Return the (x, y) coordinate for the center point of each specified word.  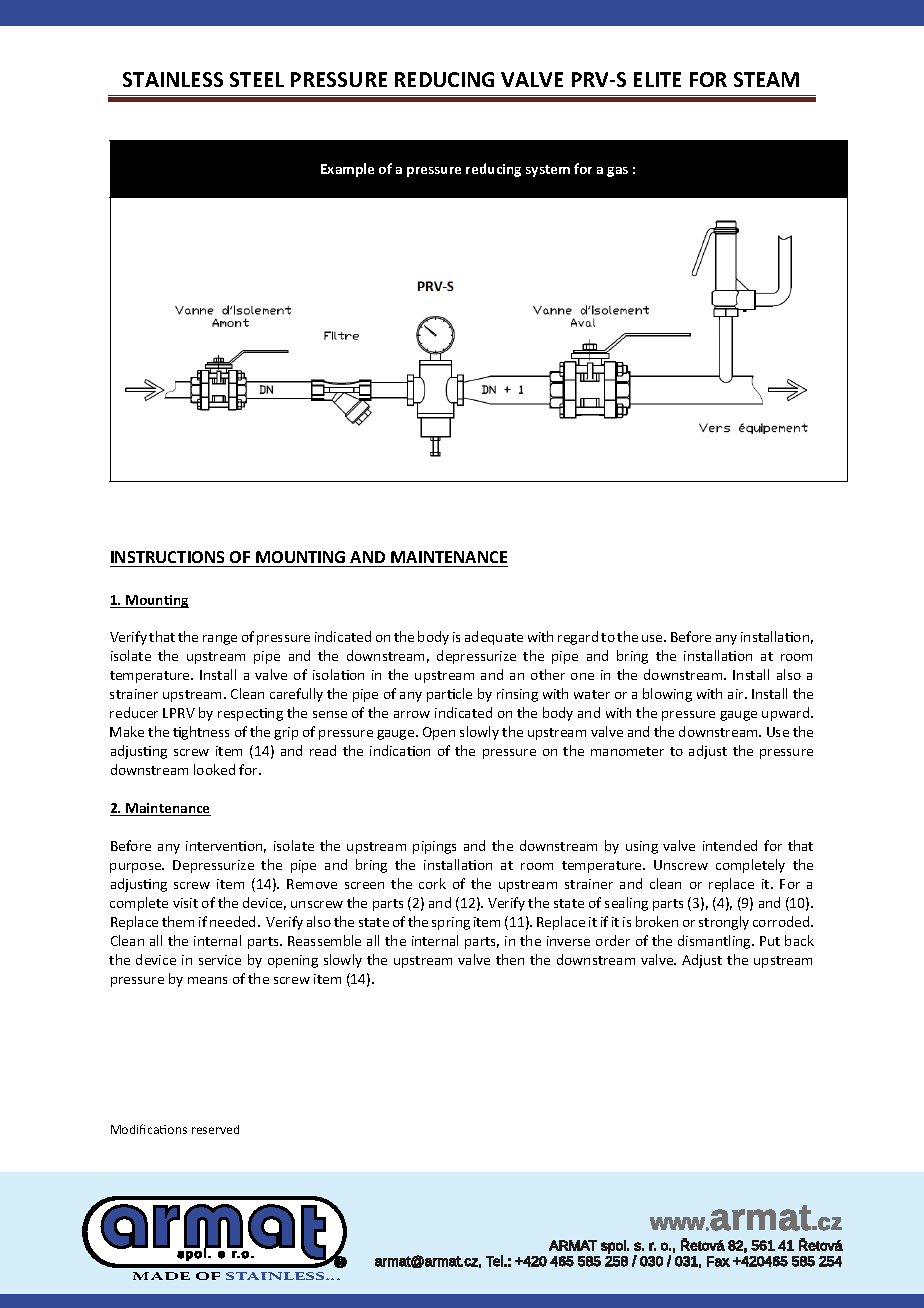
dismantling (715, 942)
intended (730, 845)
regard (578, 638)
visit (185, 903)
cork (432, 883)
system (548, 171)
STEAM (766, 79)
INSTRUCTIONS (167, 557)
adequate (494, 638)
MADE (161, 1276)
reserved (215, 1129)
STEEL (257, 79)
